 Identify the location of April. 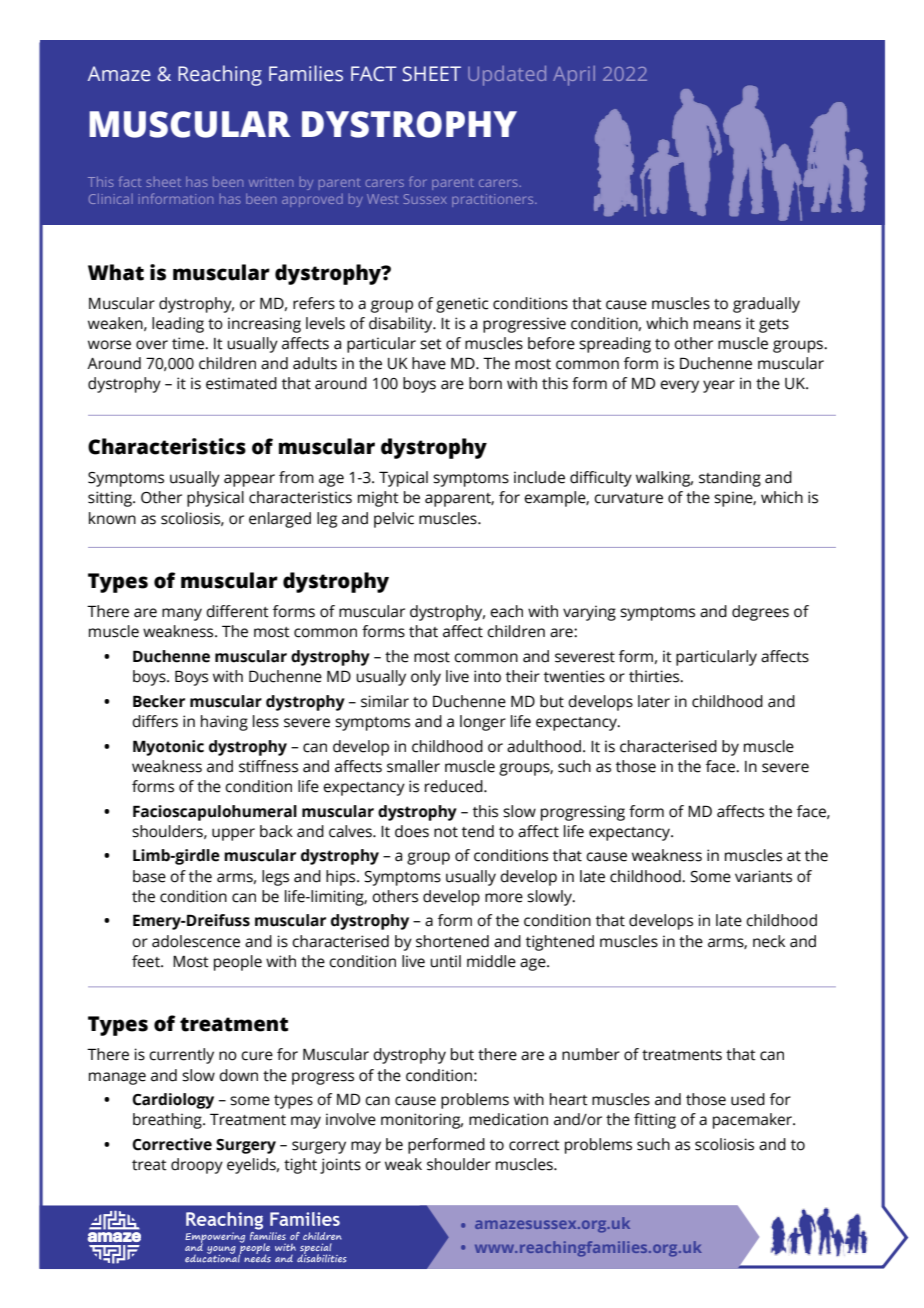
(574, 76).
